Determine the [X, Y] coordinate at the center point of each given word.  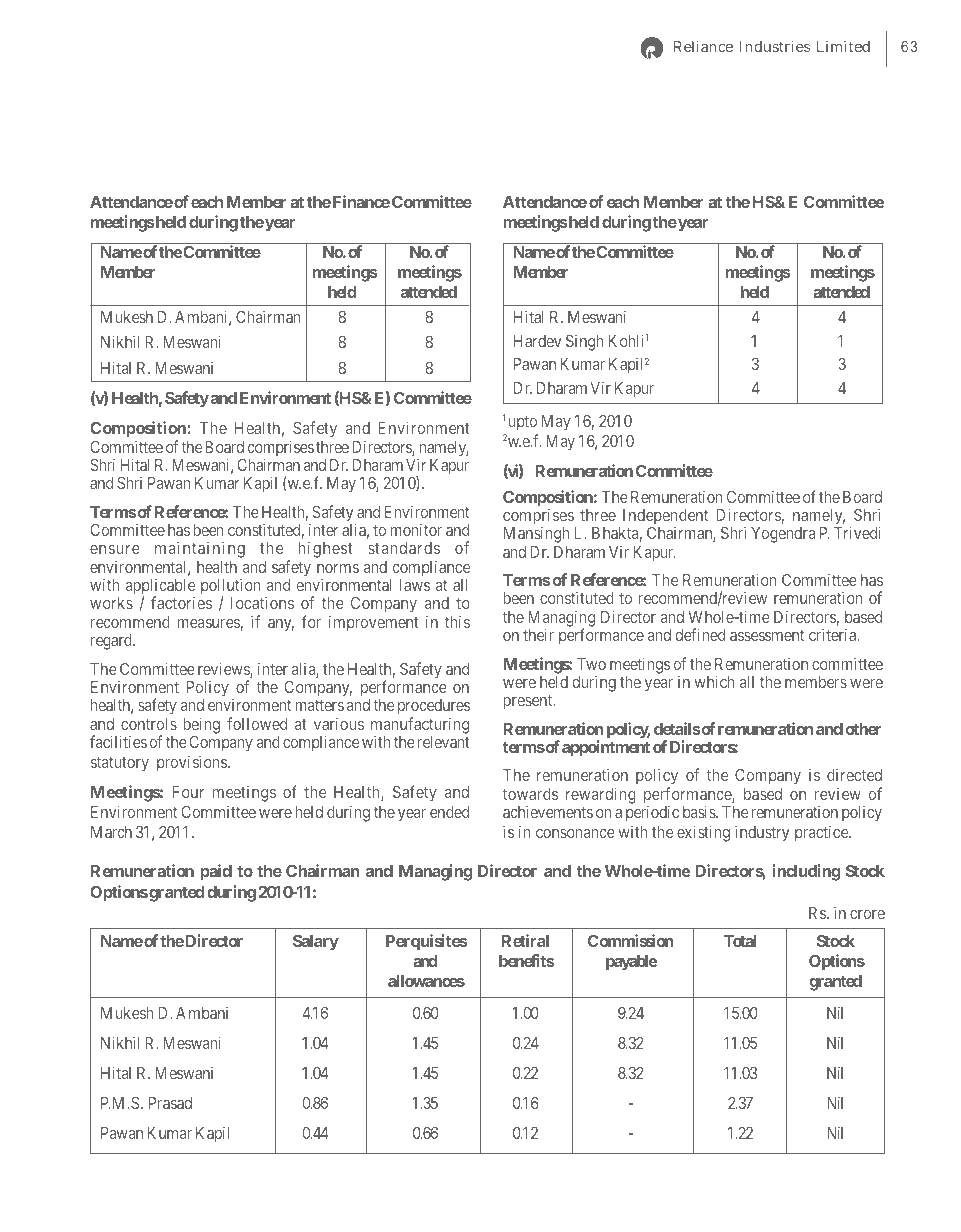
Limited [843, 46]
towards [530, 794]
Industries [775, 46]
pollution [231, 588]
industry [762, 833]
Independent [664, 518]
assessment [767, 635]
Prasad [170, 1103]
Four [188, 792]
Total [740, 941]
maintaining [200, 549]
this [457, 621]
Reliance [703, 46]
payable [632, 963]
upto [522, 423]
